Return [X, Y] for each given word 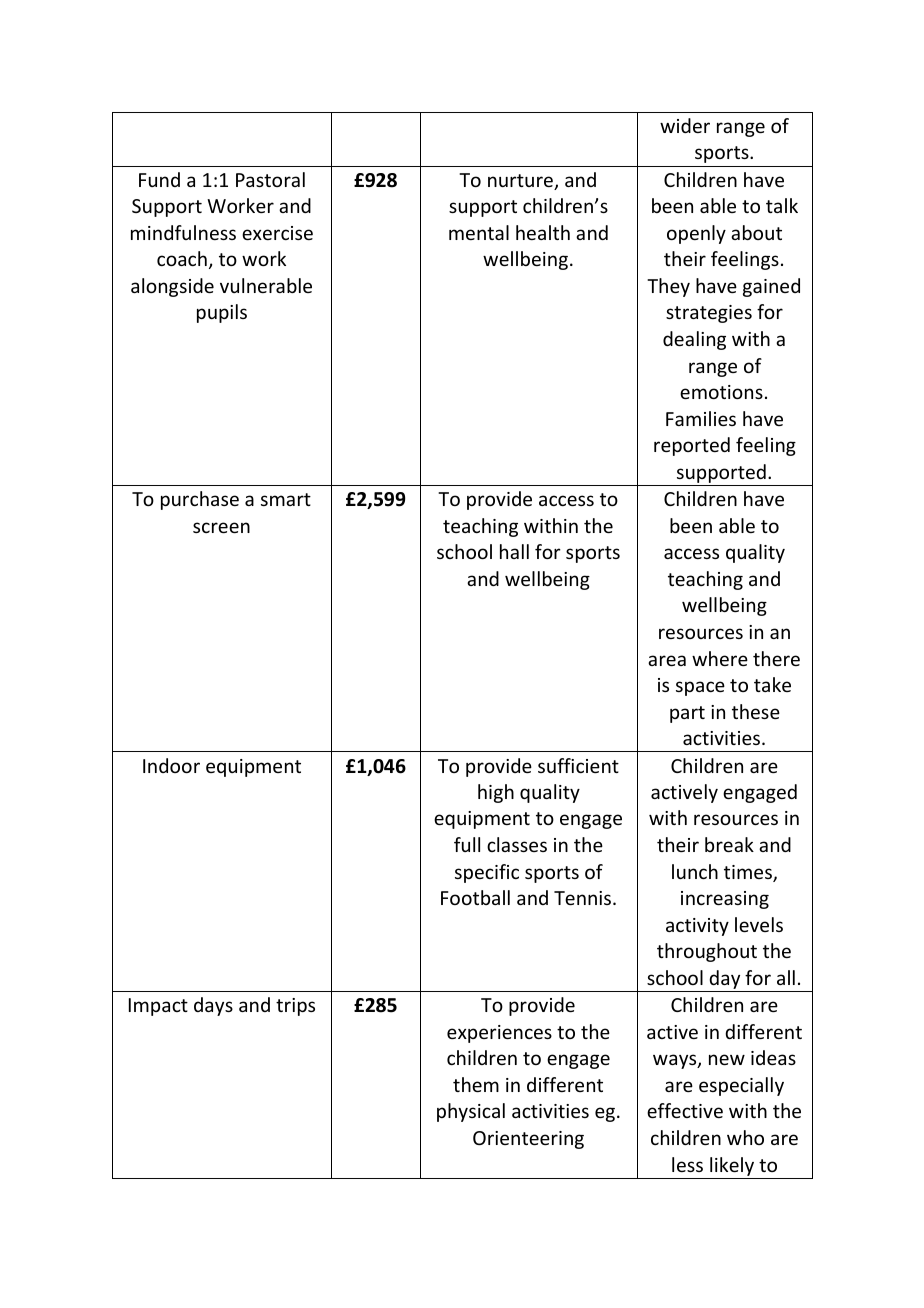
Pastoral [270, 179]
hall [514, 551]
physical [471, 1112]
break [729, 844]
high [496, 793]
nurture [521, 182]
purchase [200, 500]
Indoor [171, 765]
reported [692, 446]
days [213, 1006]
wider [685, 125]
